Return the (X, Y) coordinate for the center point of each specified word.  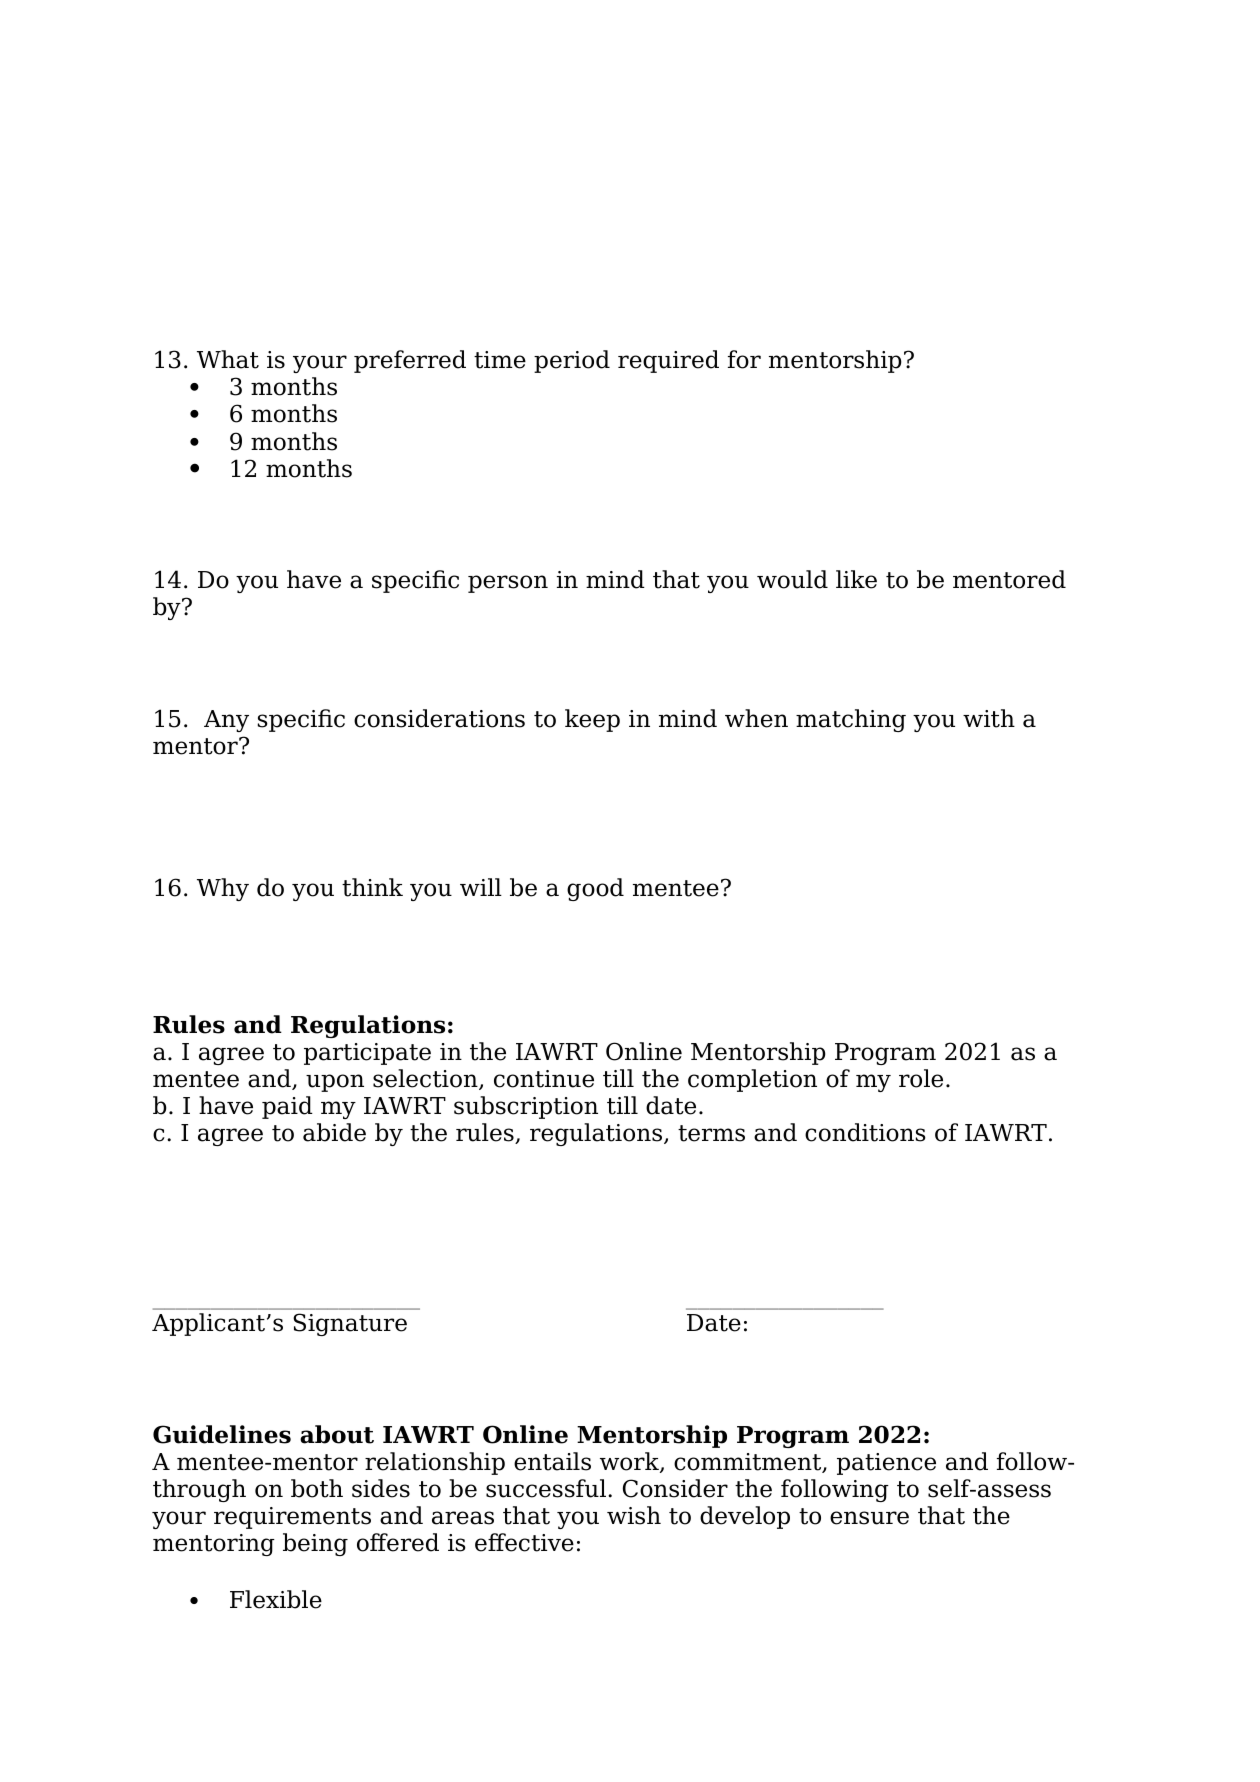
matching (851, 720)
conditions (865, 1132)
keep (592, 720)
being (315, 1544)
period (572, 361)
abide (334, 1132)
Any (226, 721)
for (744, 359)
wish (634, 1515)
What (228, 359)
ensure (869, 1518)
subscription (526, 1107)
